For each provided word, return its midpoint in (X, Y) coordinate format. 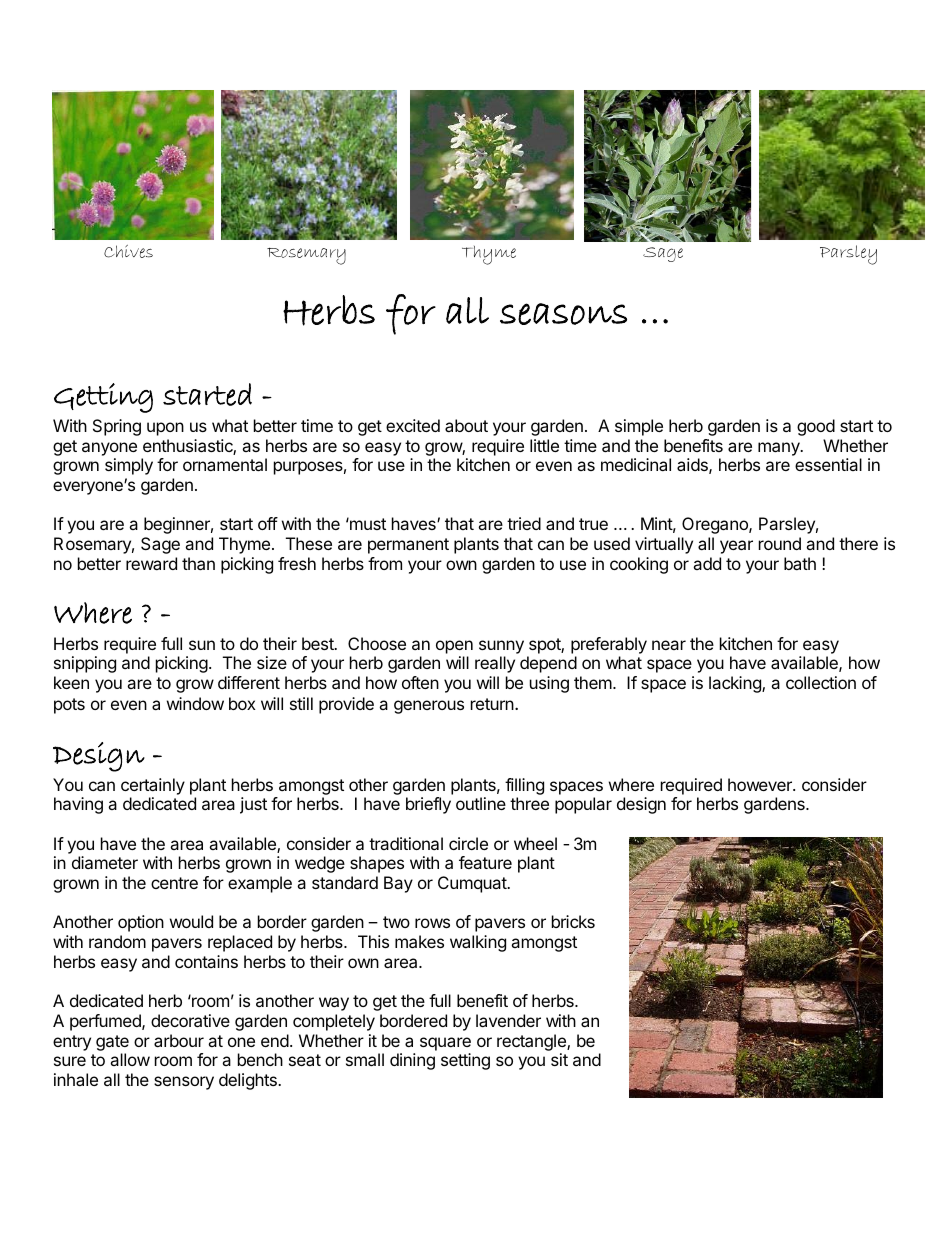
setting (465, 1061)
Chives (128, 251)
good (816, 427)
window (195, 703)
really (495, 664)
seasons (563, 314)
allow (130, 1059)
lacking (736, 684)
